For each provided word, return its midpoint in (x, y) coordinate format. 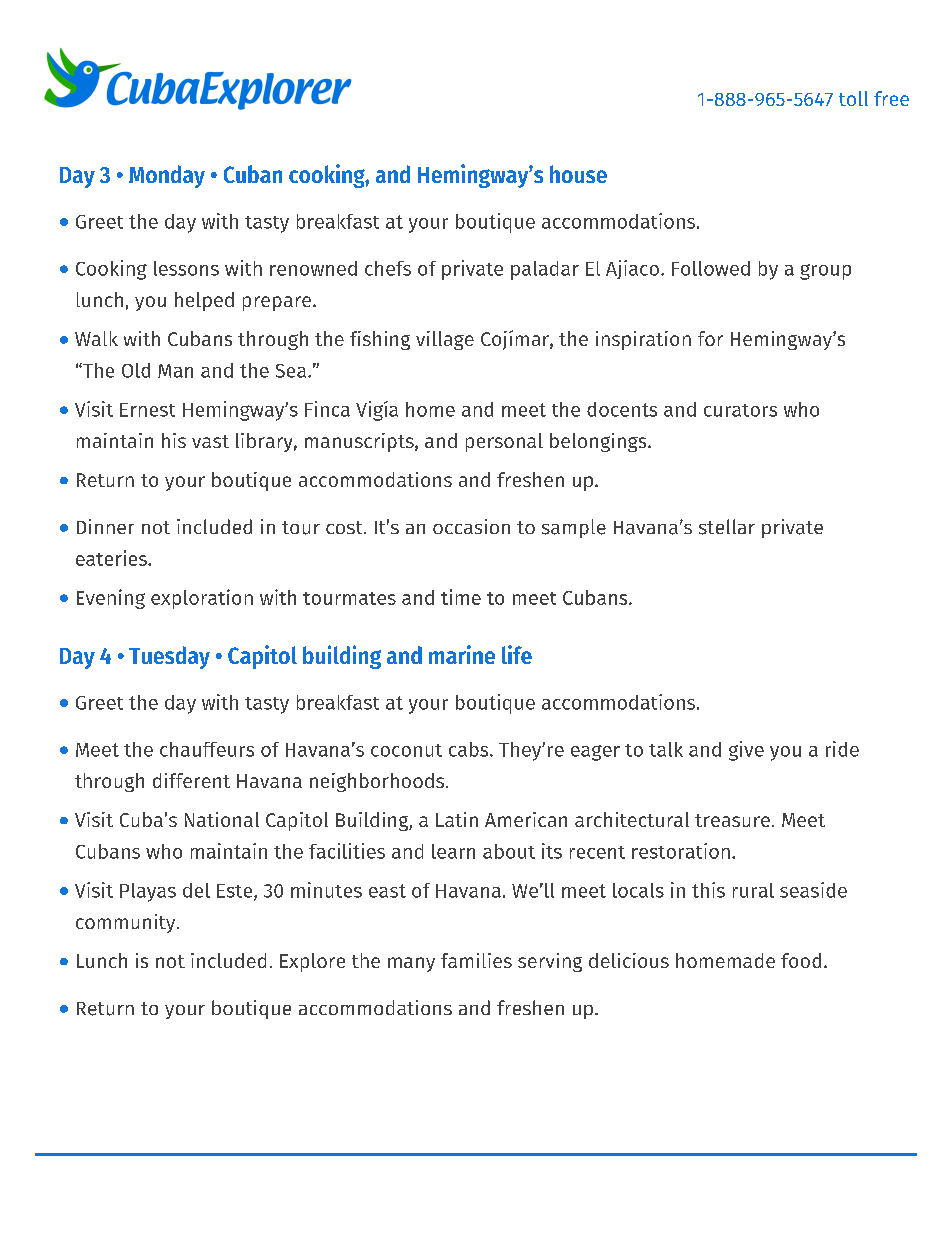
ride (842, 749)
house (578, 174)
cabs (470, 749)
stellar (727, 527)
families (476, 960)
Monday (167, 176)
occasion (471, 526)
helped (204, 301)
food (801, 960)
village (445, 340)
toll (853, 98)
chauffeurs (207, 749)
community (127, 923)
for (710, 338)
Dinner (105, 526)
